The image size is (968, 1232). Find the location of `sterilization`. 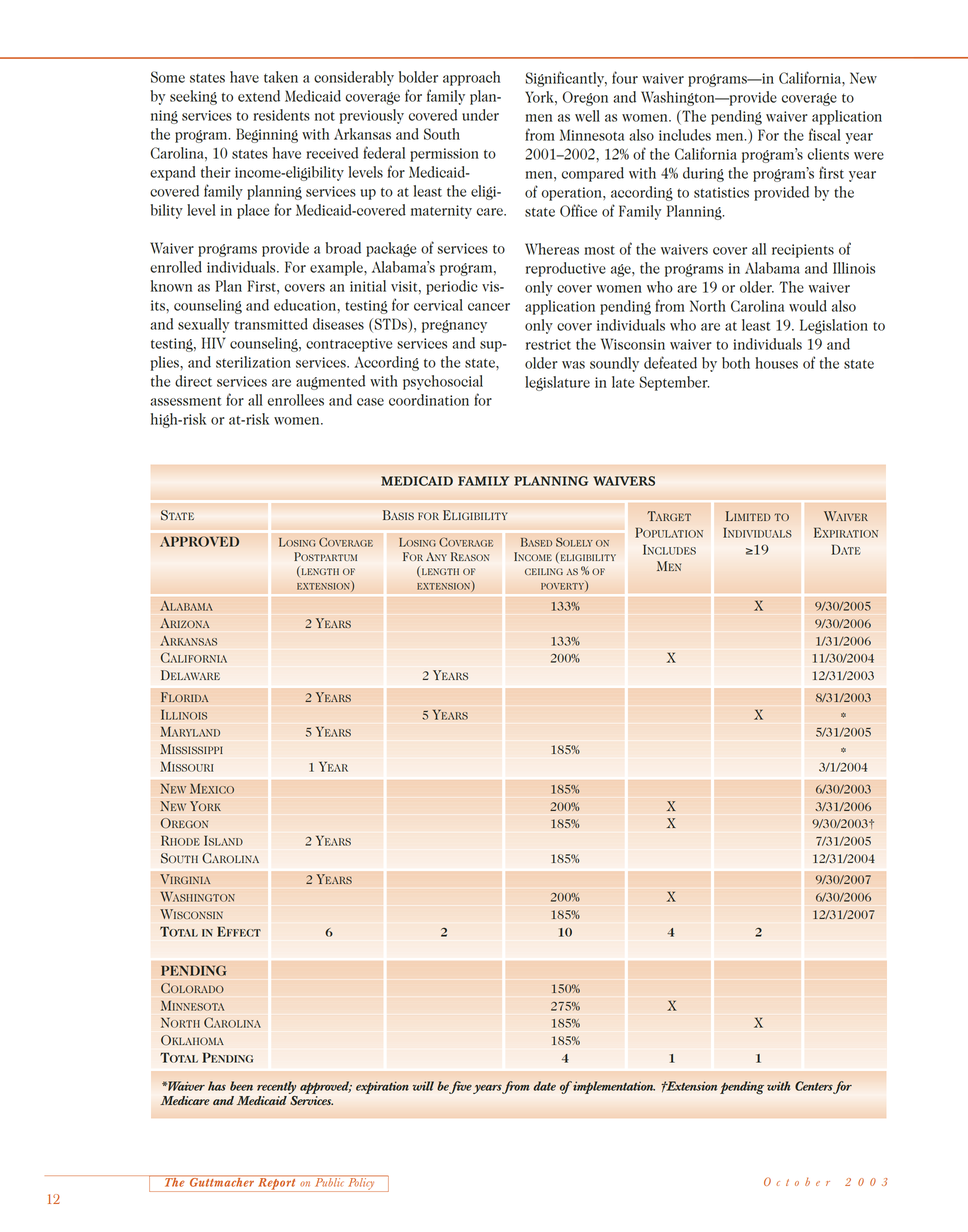

sterilization is located at coordinates (253, 362).
